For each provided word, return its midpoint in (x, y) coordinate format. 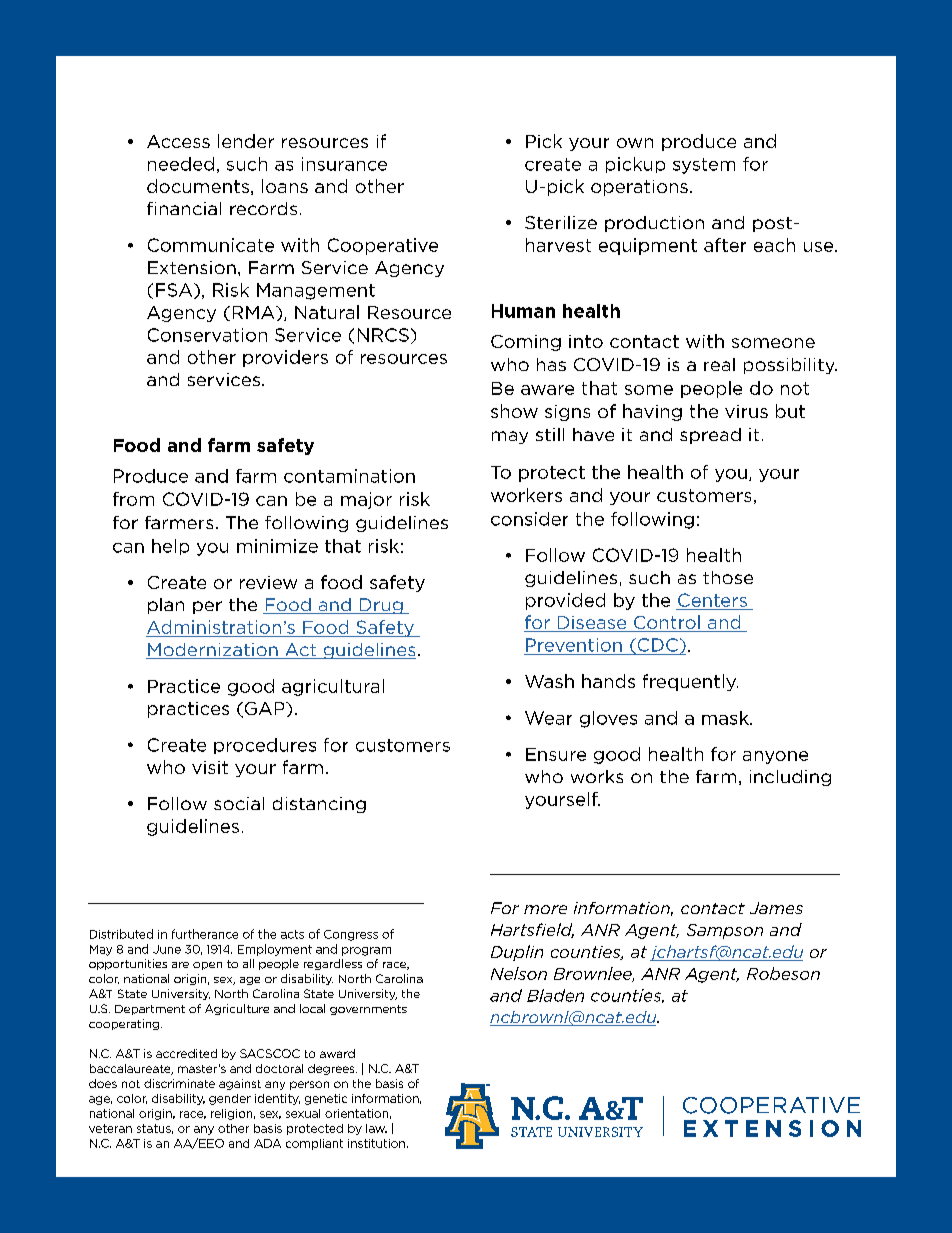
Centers (712, 600)
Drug (381, 606)
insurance (344, 164)
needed (181, 164)
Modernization (213, 651)
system (704, 166)
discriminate (179, 1083)
